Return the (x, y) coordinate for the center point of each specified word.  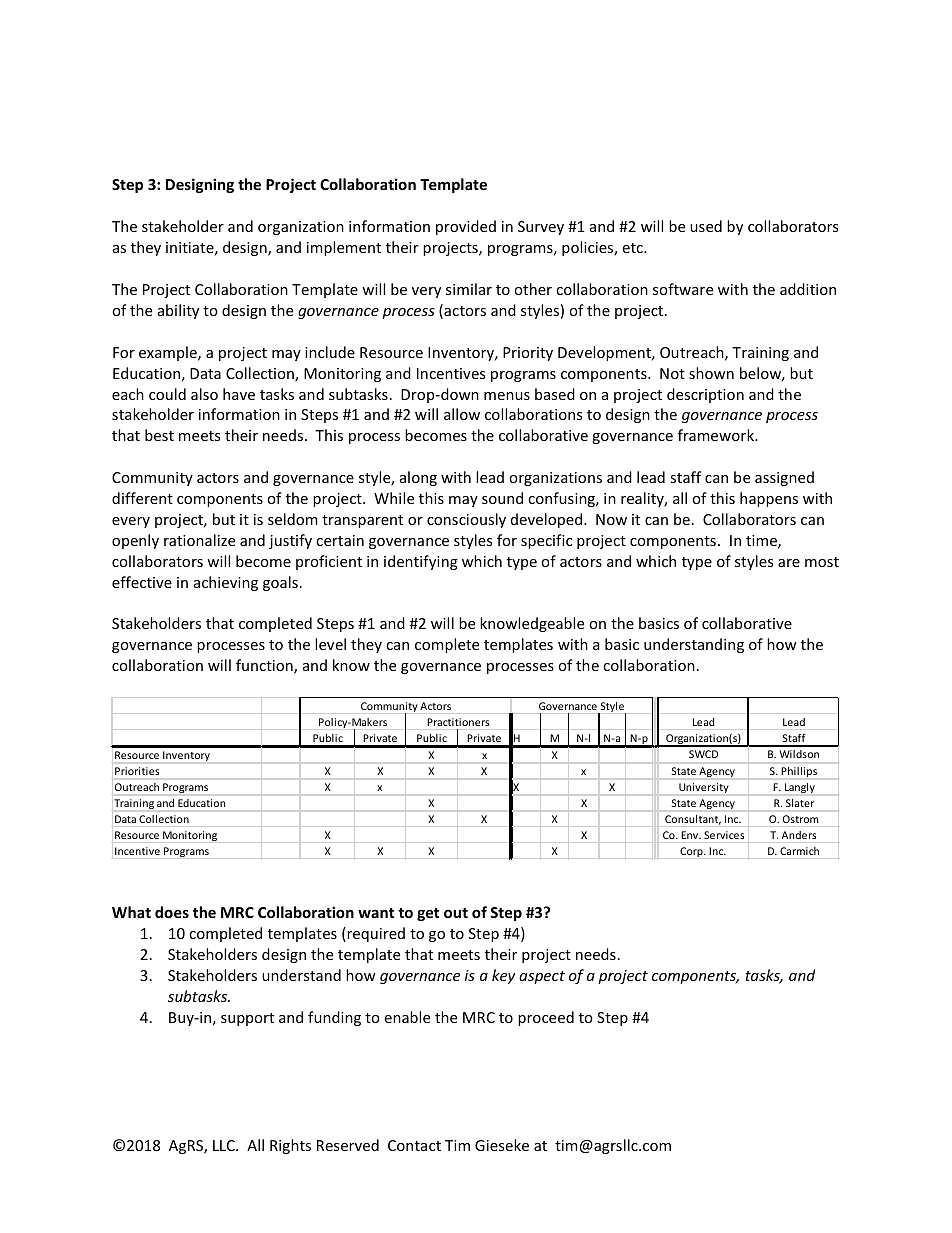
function (265, 666)
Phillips (799, 772)
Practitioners (458, 722)
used (706, 226)
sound (502, 498)
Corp (692, 852)
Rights (290, 1146)
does (172, 912)
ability (178, 311)
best (159, 435)
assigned (784, 478)
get (428, 914)
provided (466, 227)
